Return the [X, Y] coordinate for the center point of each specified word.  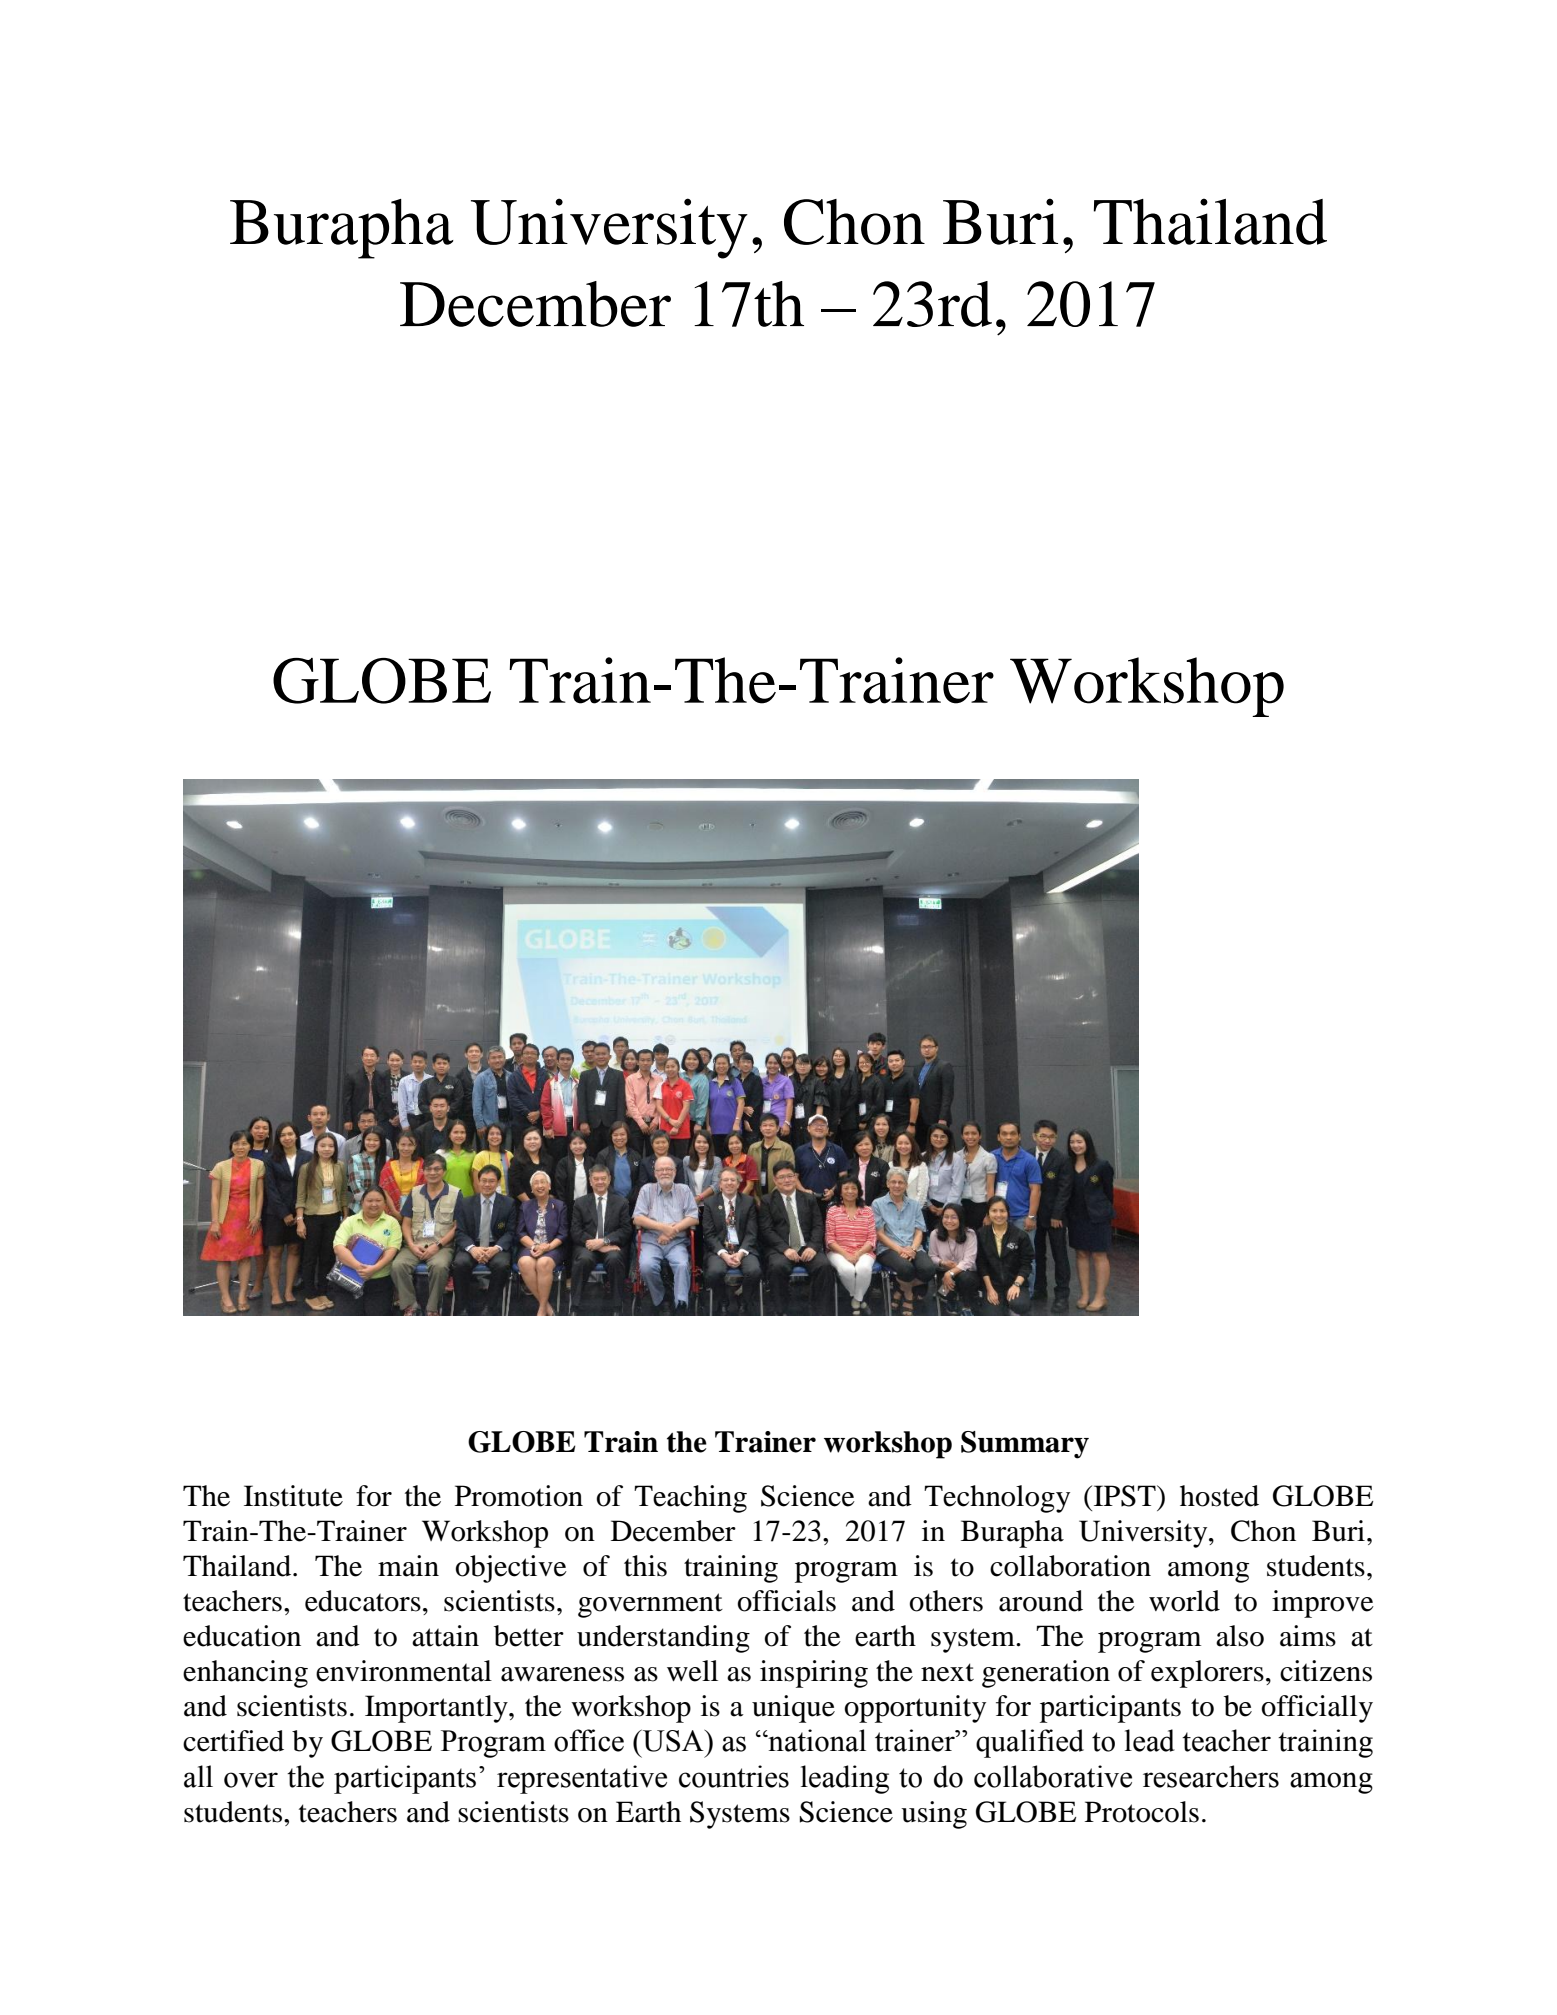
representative [582, 1779]
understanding [663, 1639]
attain [445, 1636]
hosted [1219, 1496]
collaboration [1070, 1566]
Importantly [437, 1709]
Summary [1025, 1445]
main [408, 1566]
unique [793, 1709]
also [1240, 1636]
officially [1317, 1709]
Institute [293, 1496]
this [645, 1566]
